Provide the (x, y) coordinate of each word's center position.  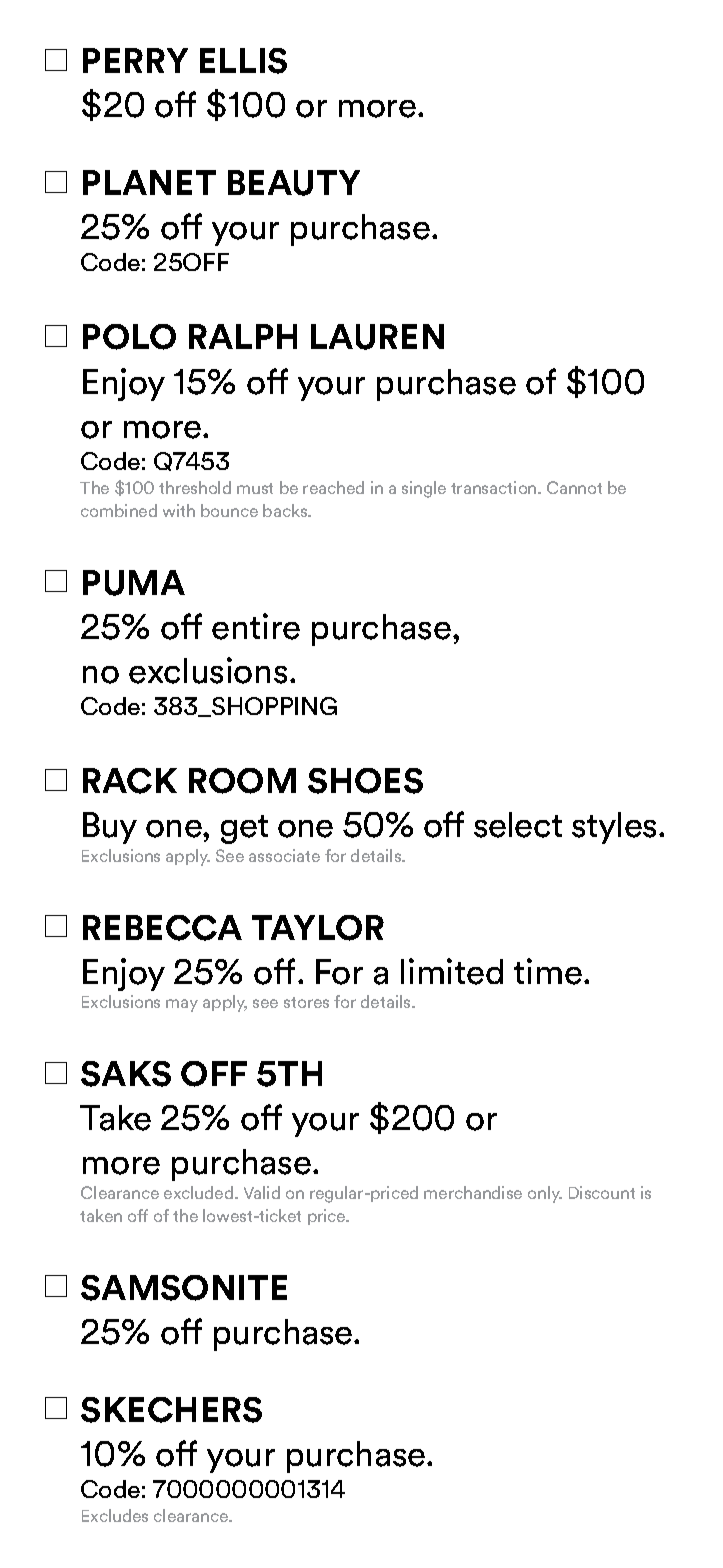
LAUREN (377, 337)
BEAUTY (294, 183)
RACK (130, 781)
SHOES (365, 781)
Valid (262, 1192)
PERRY (135, 60)
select (518, 825)
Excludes (115, 1515)
